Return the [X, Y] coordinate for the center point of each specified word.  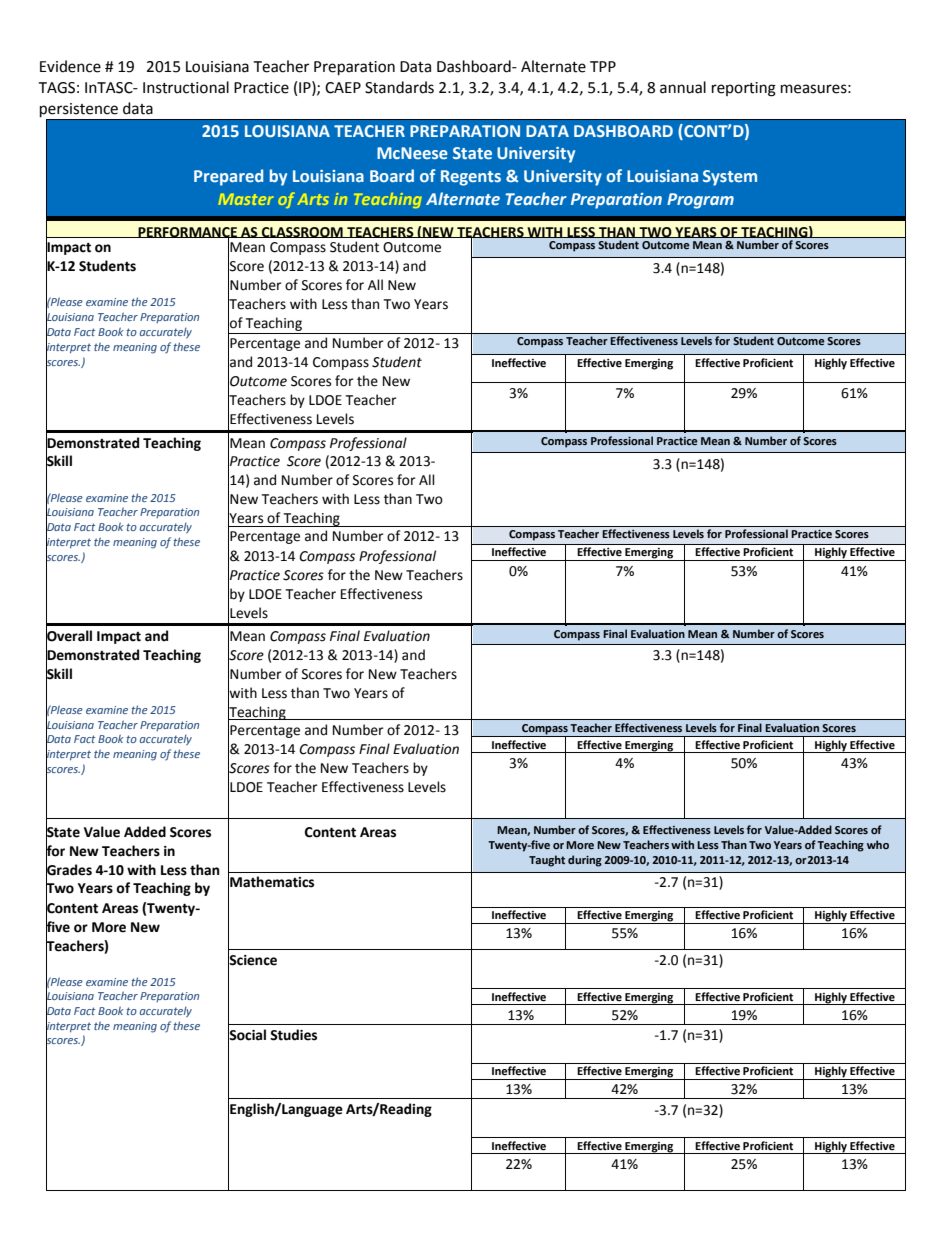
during [585, 861]
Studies [293, 1035]
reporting [744, 89]
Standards [399, 87]
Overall [69, 636]
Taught [547, 861]
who [878, 844]
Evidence [70, 66]
